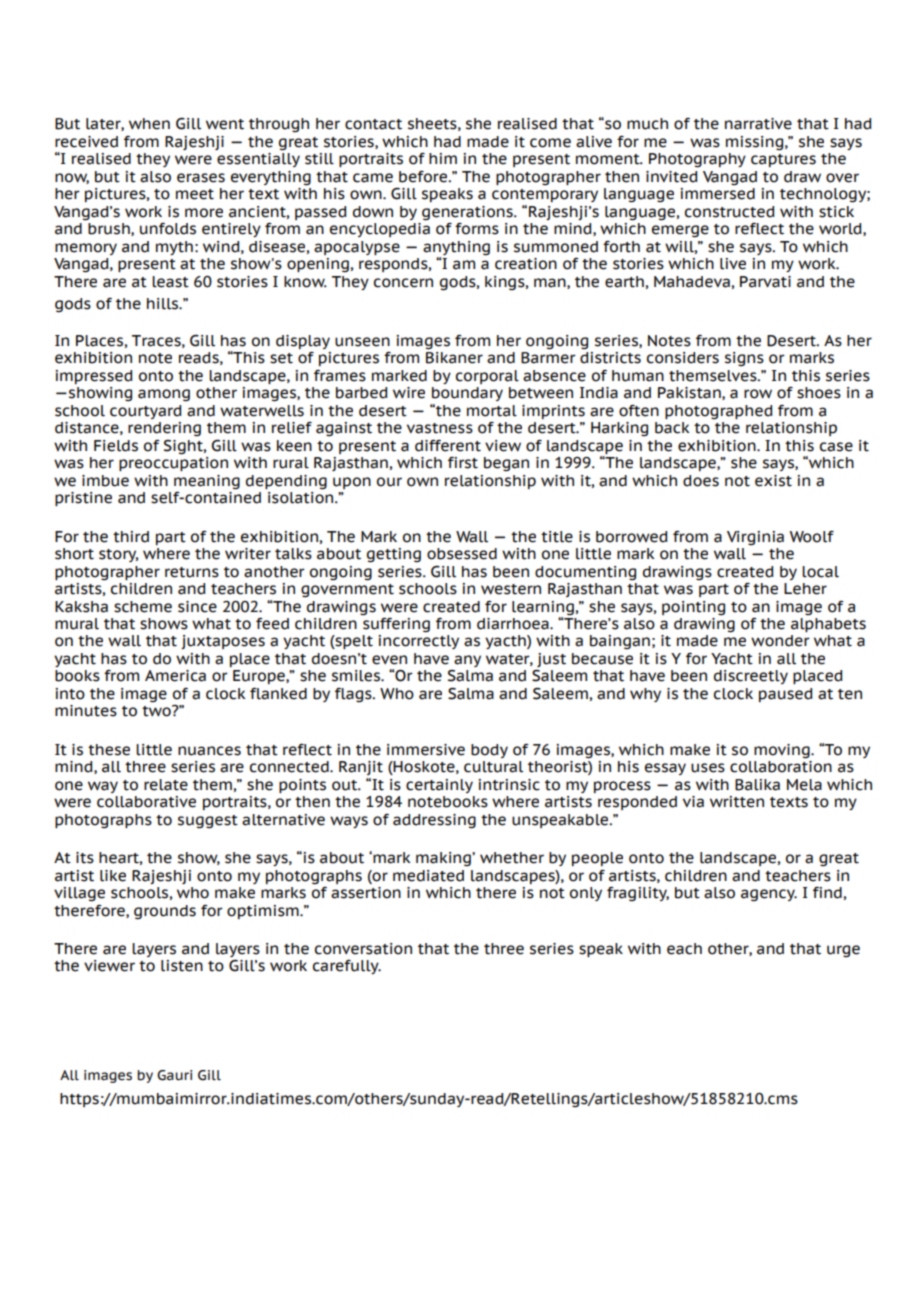 This document has width=924, height=1308. What do you see at coordinates (462, 554) in the document?
I see `obsessed` at bounding box center [462, 554].
